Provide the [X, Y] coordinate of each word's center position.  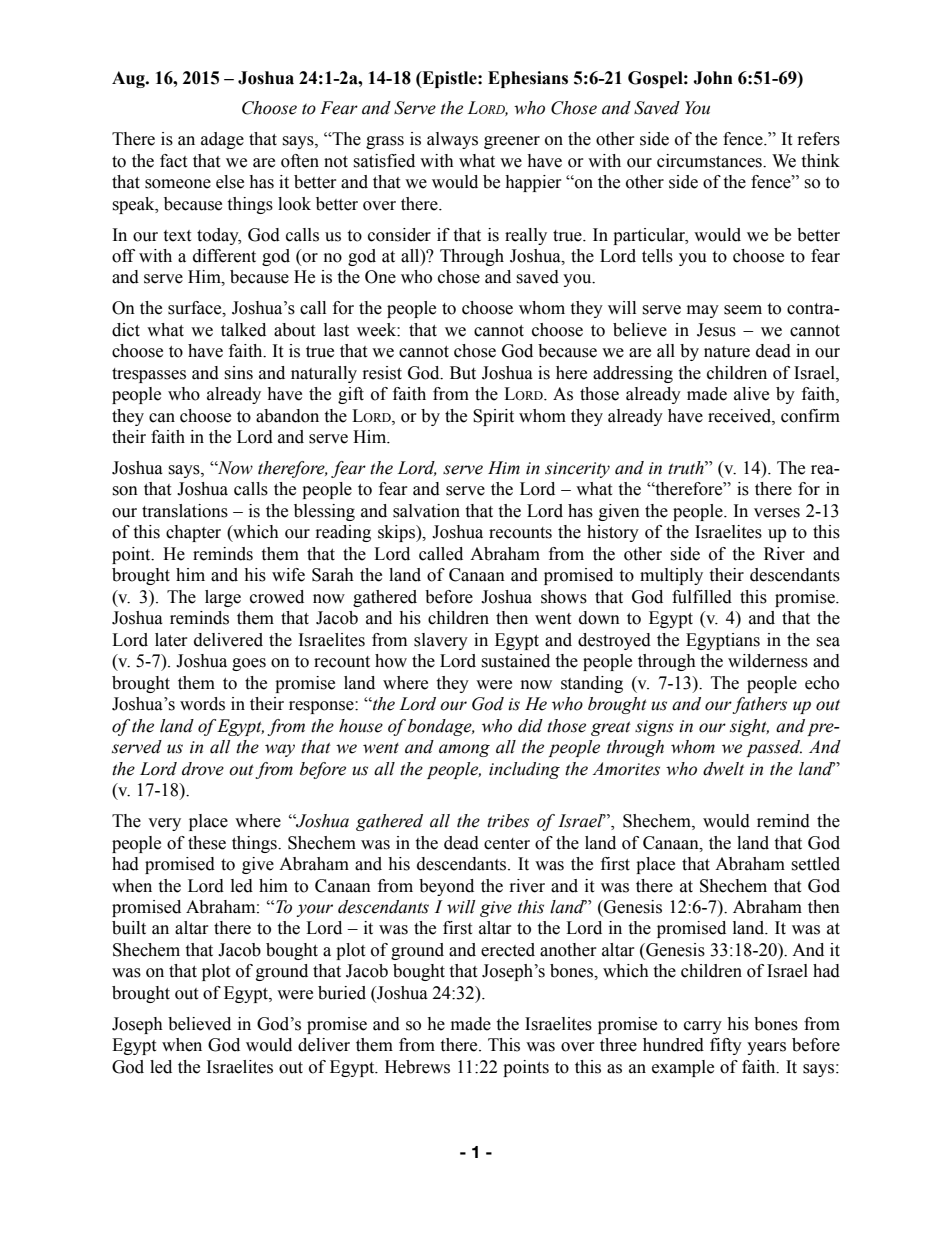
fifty [726, 1046]
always [452, 140]
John [713, 78]
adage [222, 140]
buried [342, 993]
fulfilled [702, 597]
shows [564, 597]
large [223, 598]
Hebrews [417, 1067]
